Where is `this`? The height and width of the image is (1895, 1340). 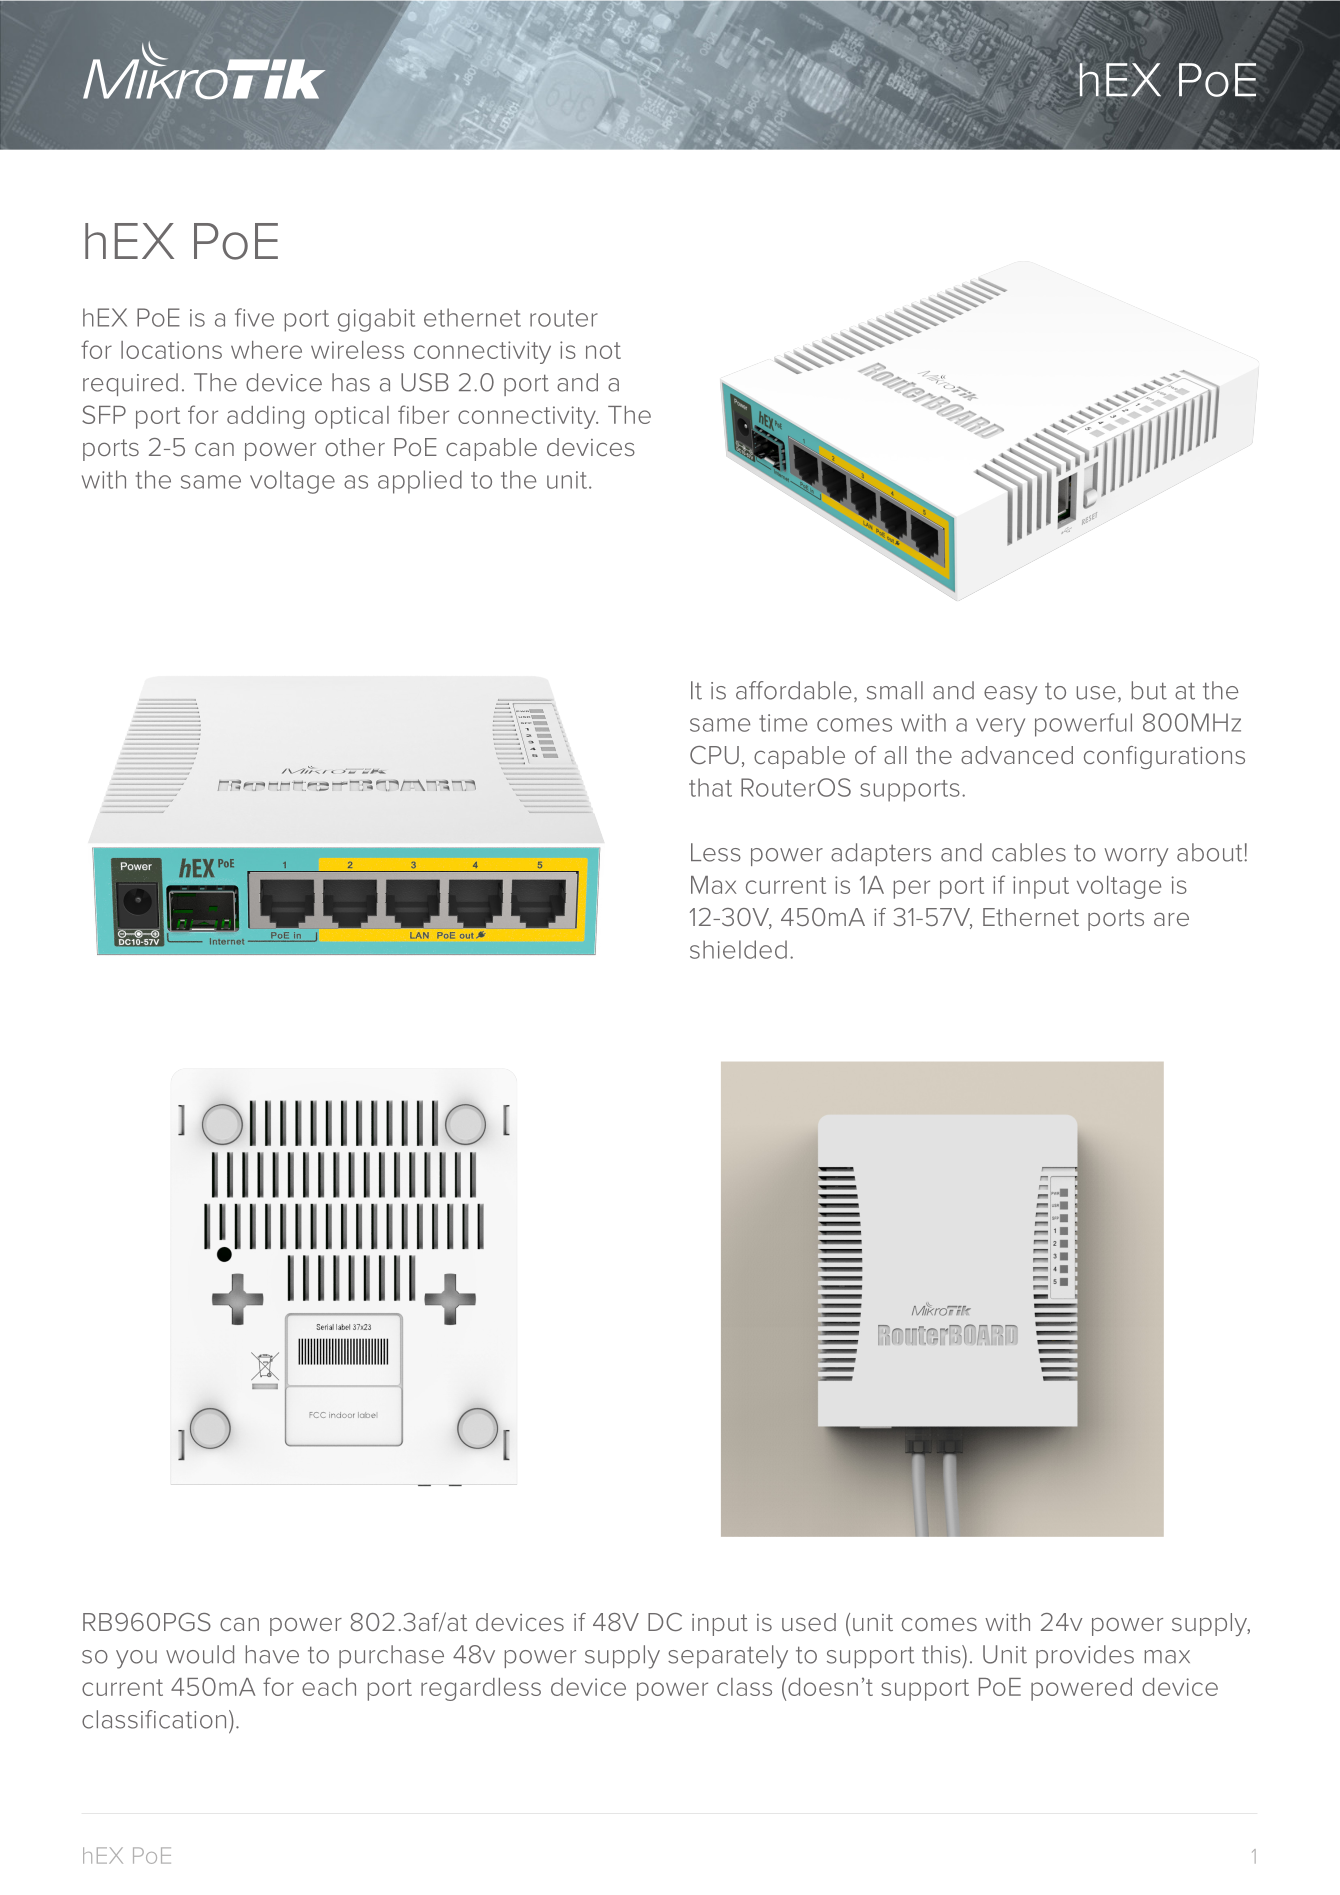
this is located at coordinates (942, 1654).
